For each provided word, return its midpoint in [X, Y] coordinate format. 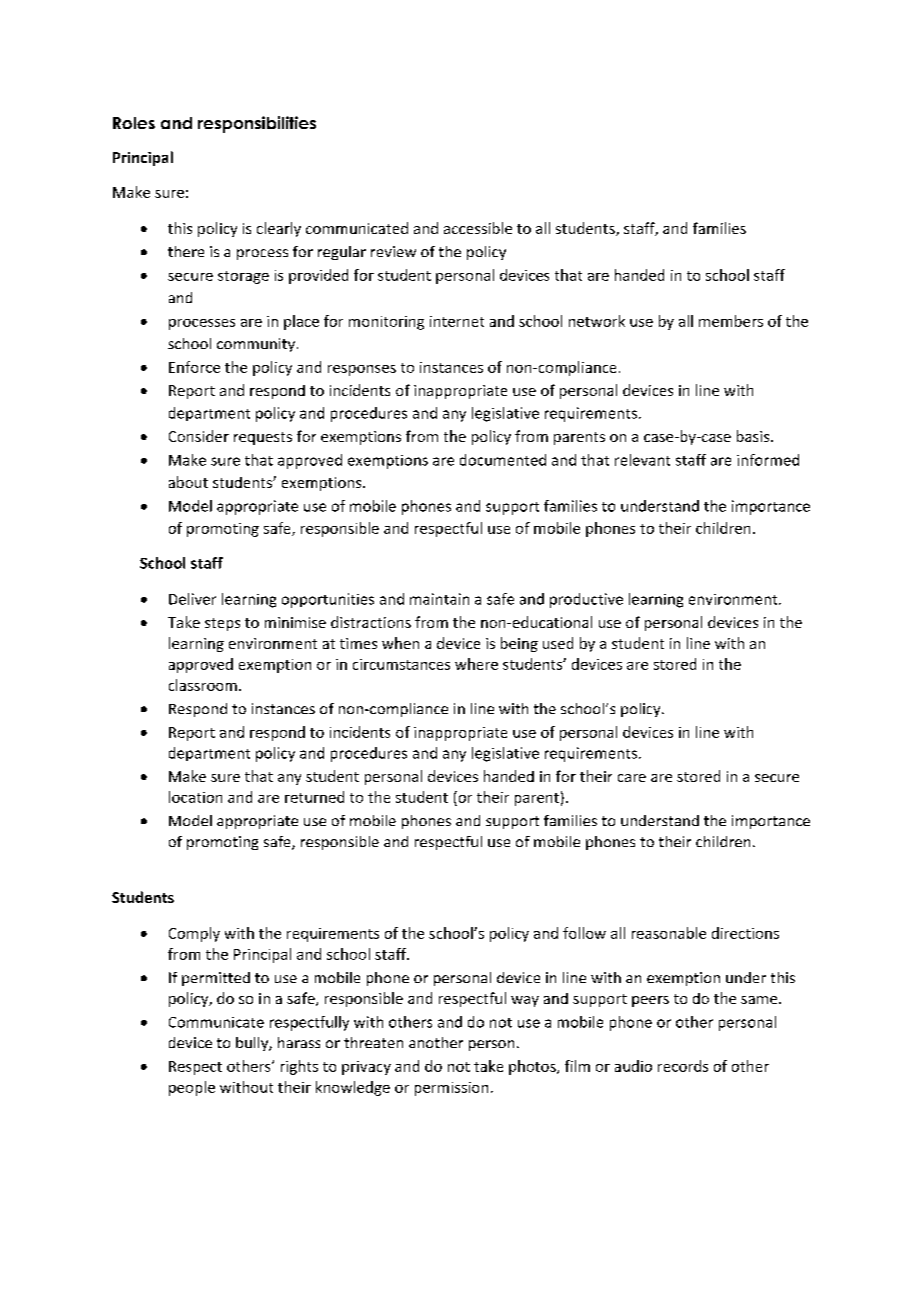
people [192, 1088]
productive [586, 600]
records [683, 1066]
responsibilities [257, 124]
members [731, 321]
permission [451, 1089]
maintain [439, 599]
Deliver [192, 599]
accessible [478, 228]
